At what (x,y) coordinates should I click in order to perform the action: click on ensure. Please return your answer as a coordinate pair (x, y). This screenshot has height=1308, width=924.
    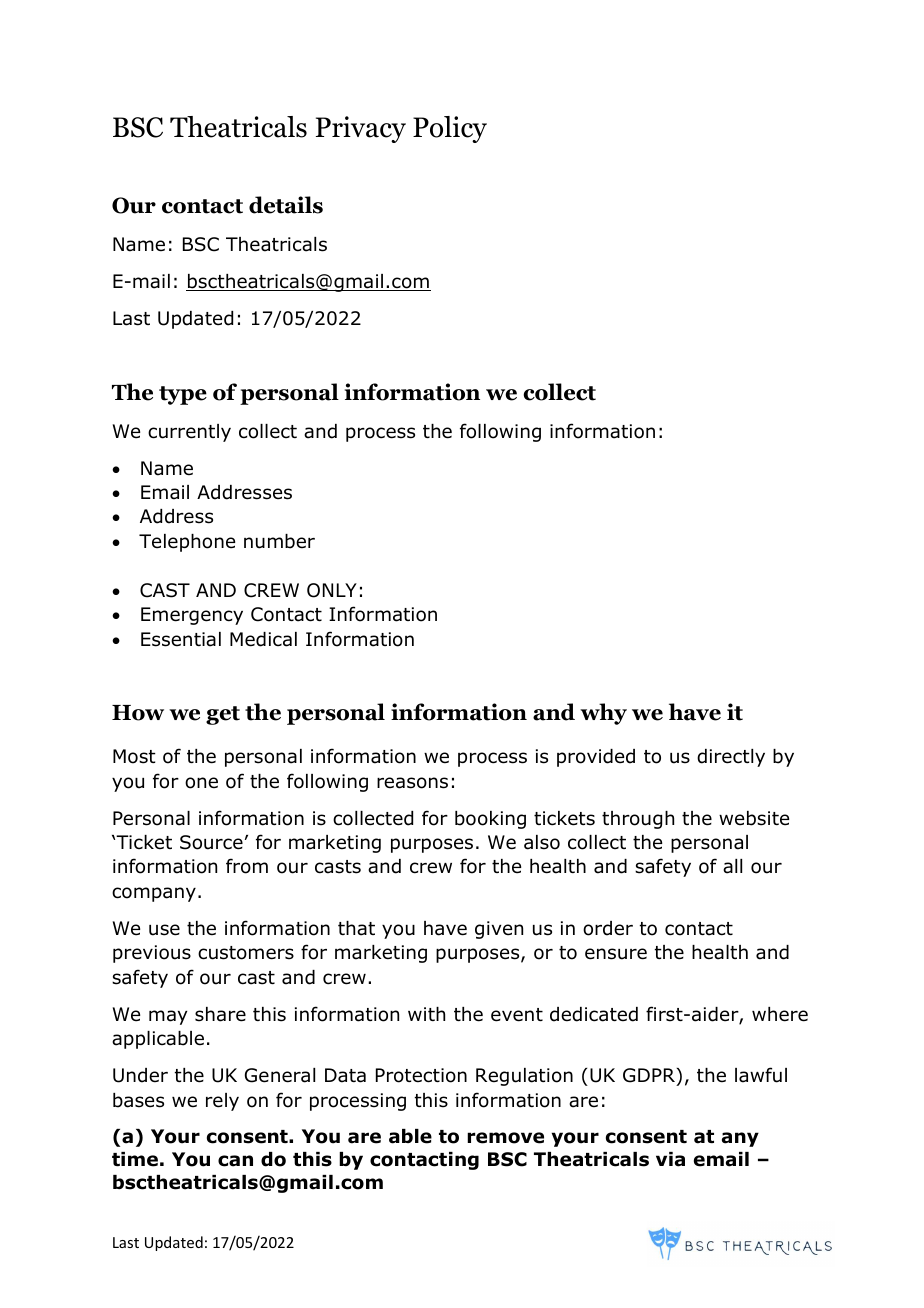
    Looking at the image, I should click on (616, 954).
